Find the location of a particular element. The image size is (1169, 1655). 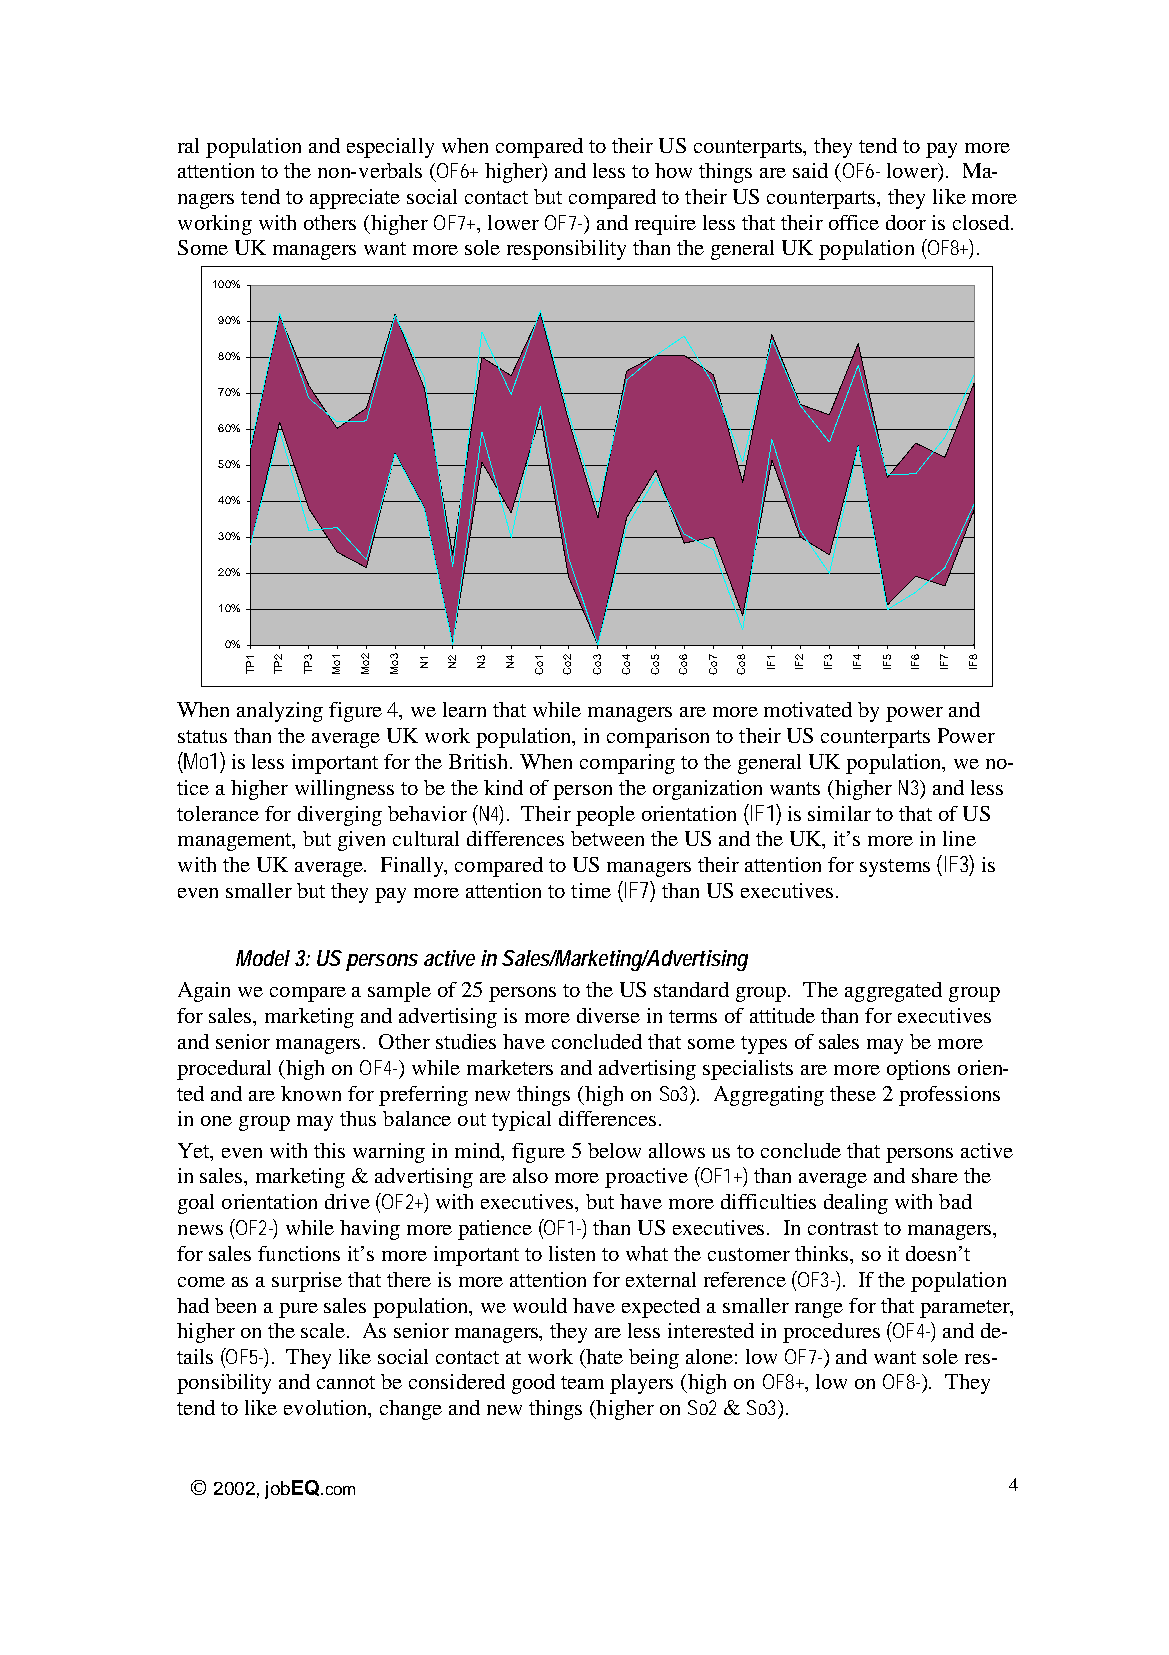

appreciate is located at coordinates (355, 199).
